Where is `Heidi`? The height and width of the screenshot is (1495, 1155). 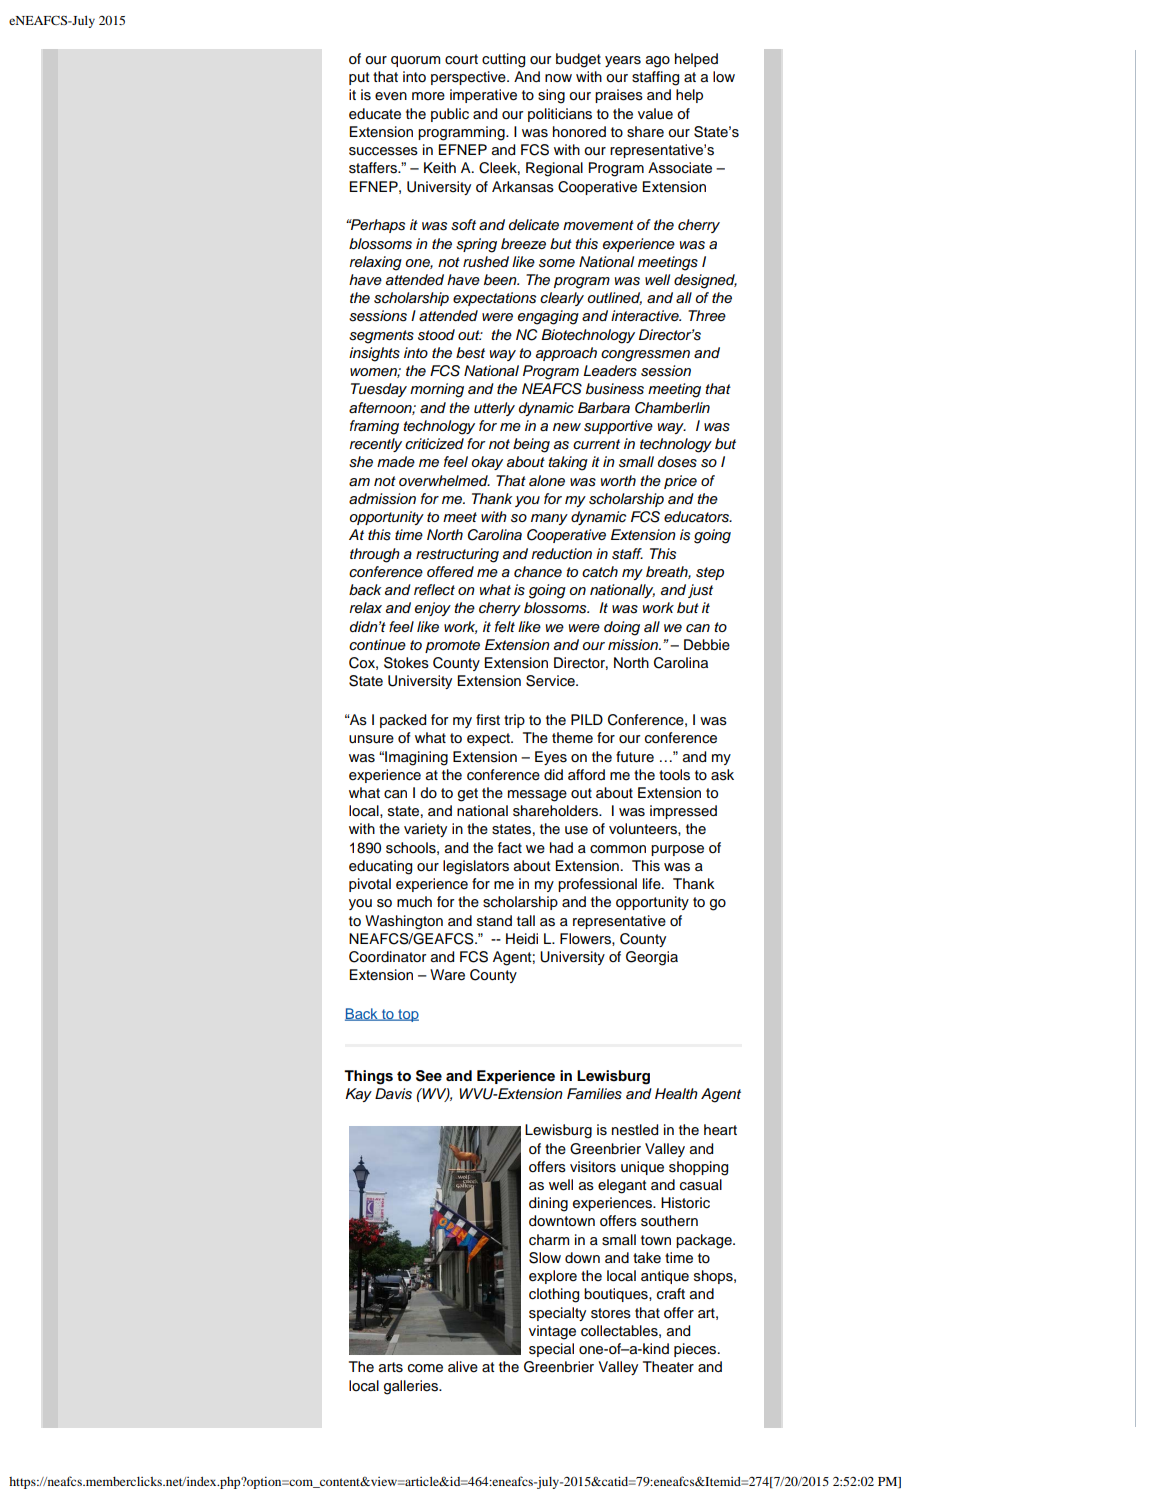 Heidi is located at coordinates (522, 938).
